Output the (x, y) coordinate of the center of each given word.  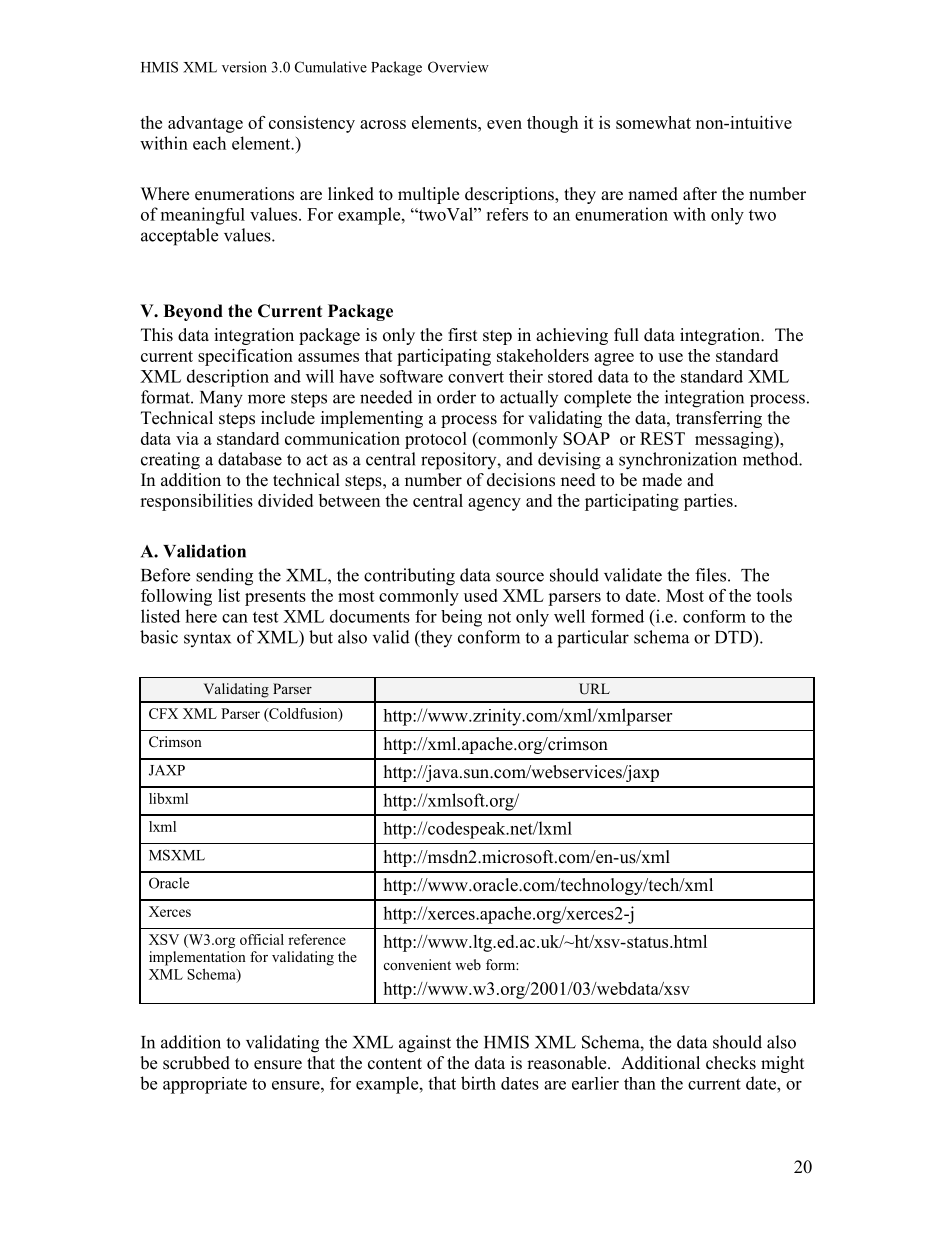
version (244, 67)
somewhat (653, 122)
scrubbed (196, 1063)
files (710, 575)
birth (478, 1083)
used (481, 595)
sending (224, 577)
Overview (458, 67)
